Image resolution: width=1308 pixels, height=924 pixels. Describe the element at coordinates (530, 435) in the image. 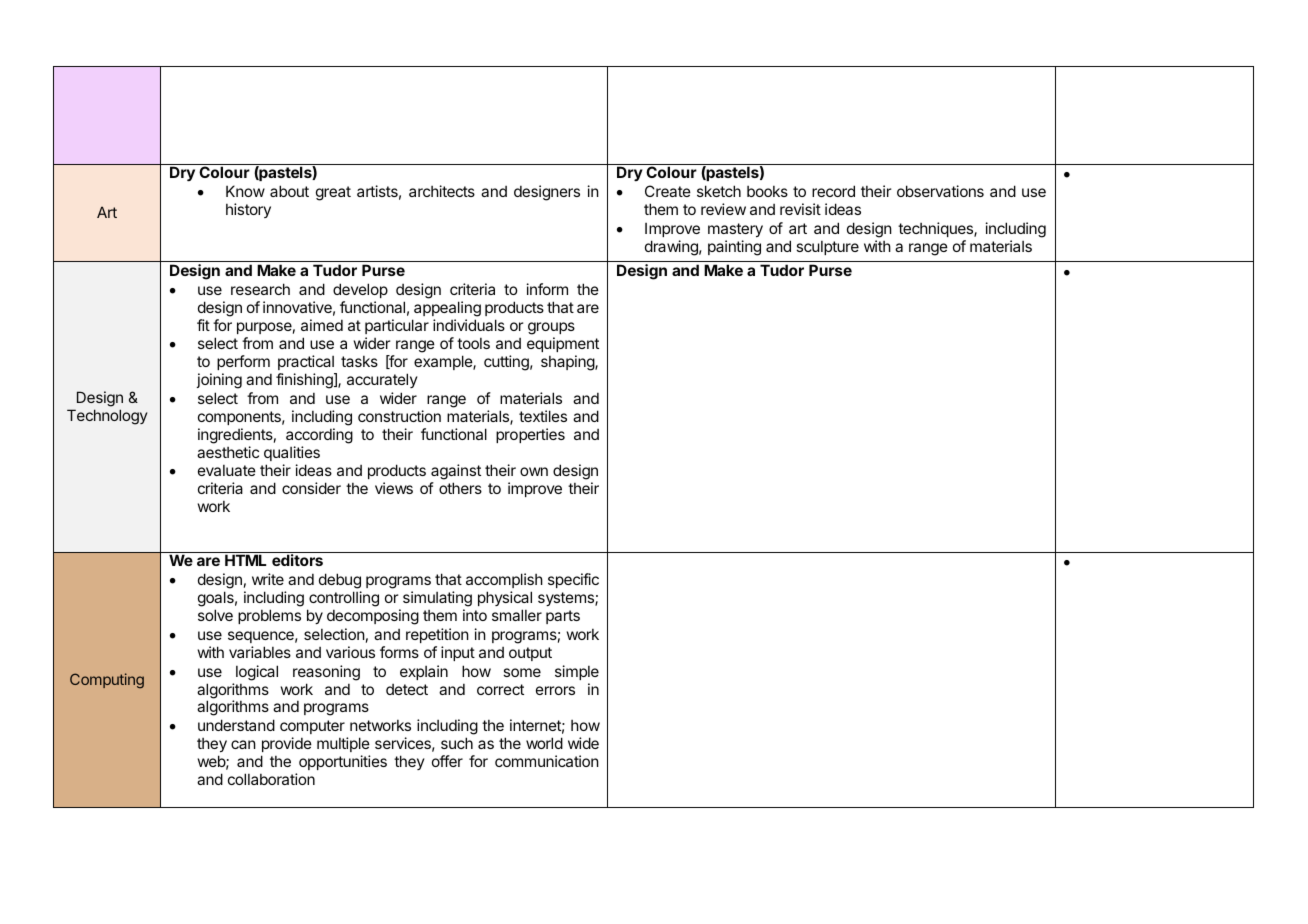

I see `properties` at that location.
